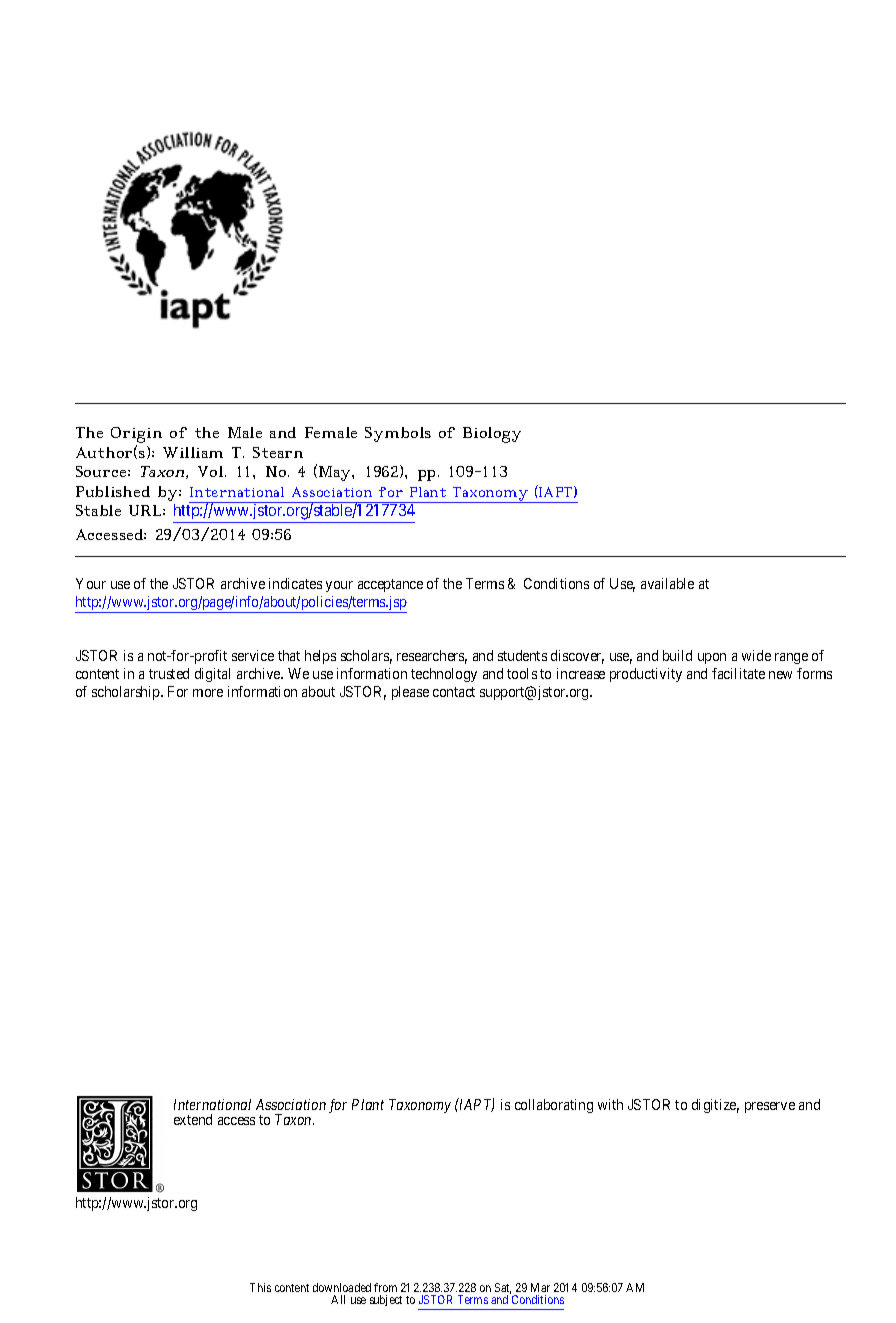  Describe the element at coordinates (454, 692) in the screenshot. I see `contact` at that location.
